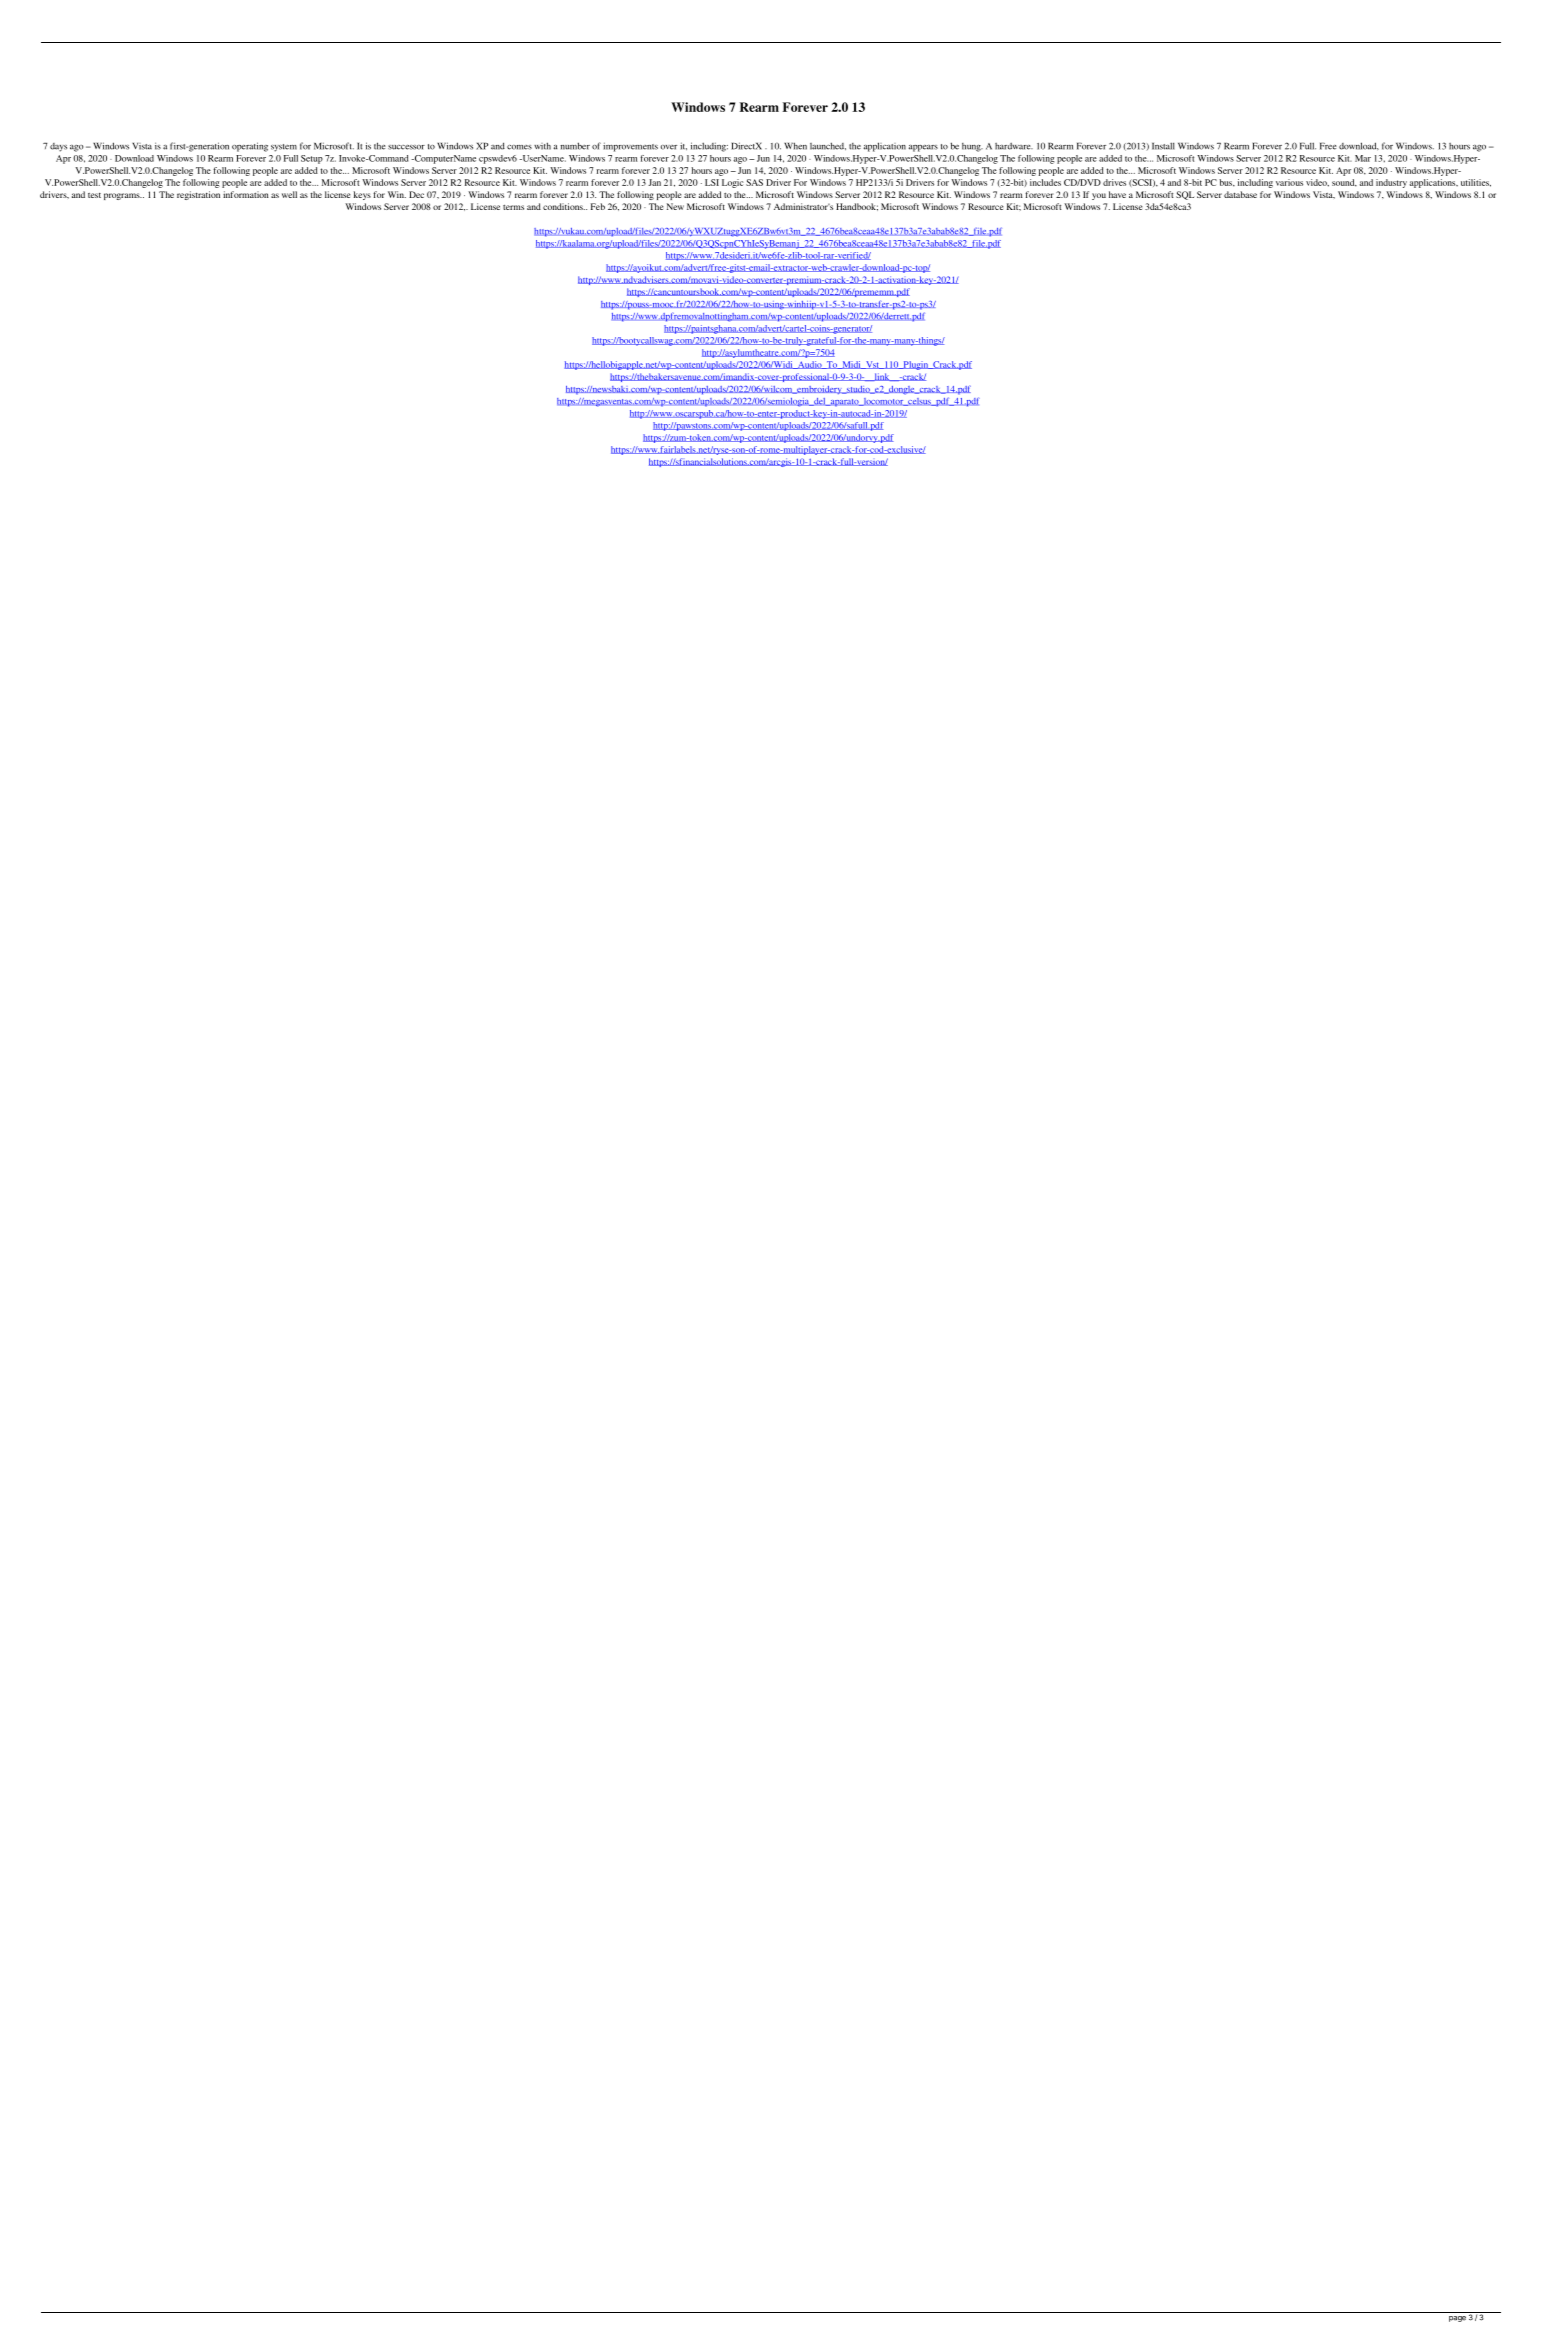 The image size is (1542, 2340). What do you see at coordinates (754, 182) in the page?
I see `SAS` at bounding box center [754, 182].
